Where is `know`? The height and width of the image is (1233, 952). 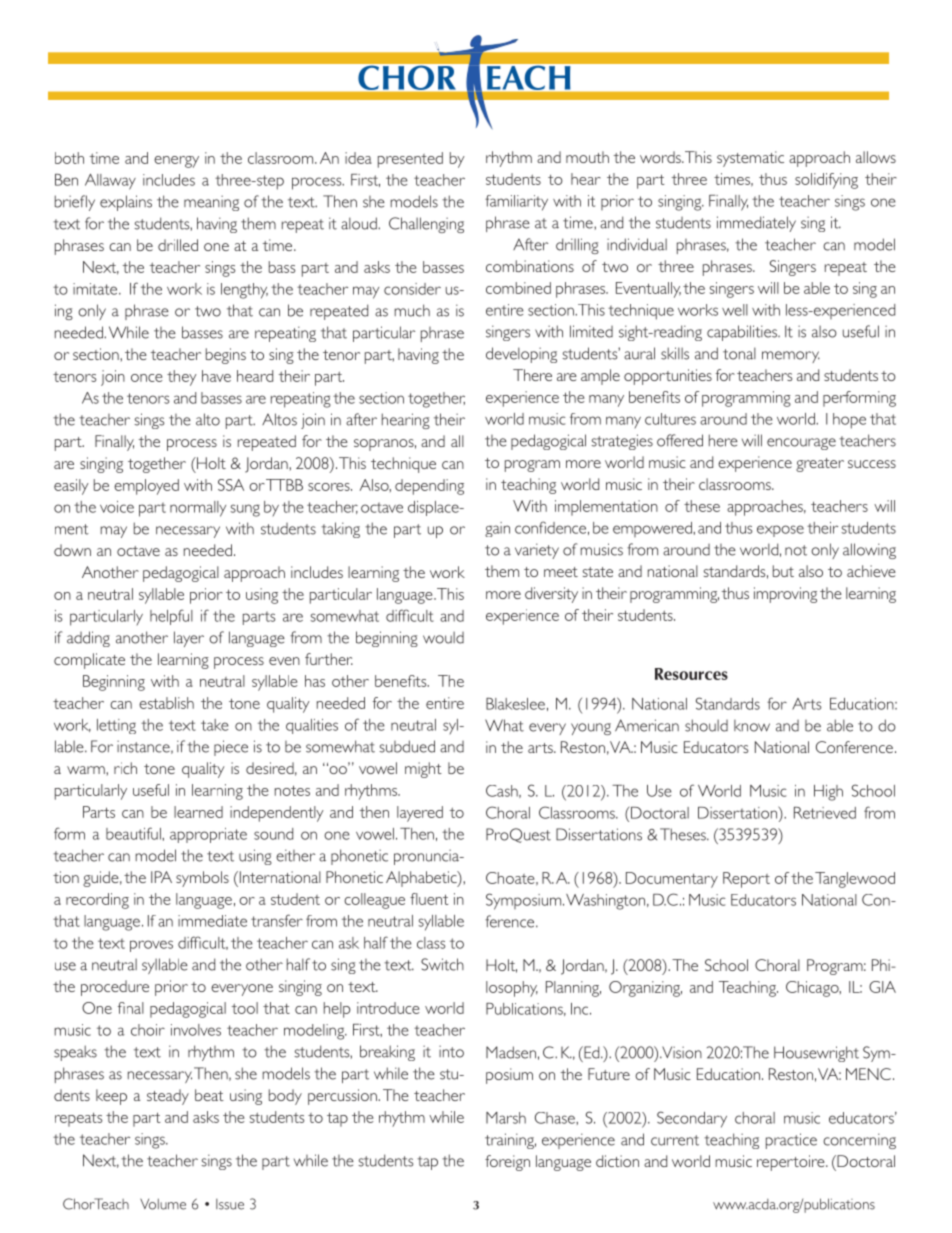
know is located at coordinates (752, 726).
